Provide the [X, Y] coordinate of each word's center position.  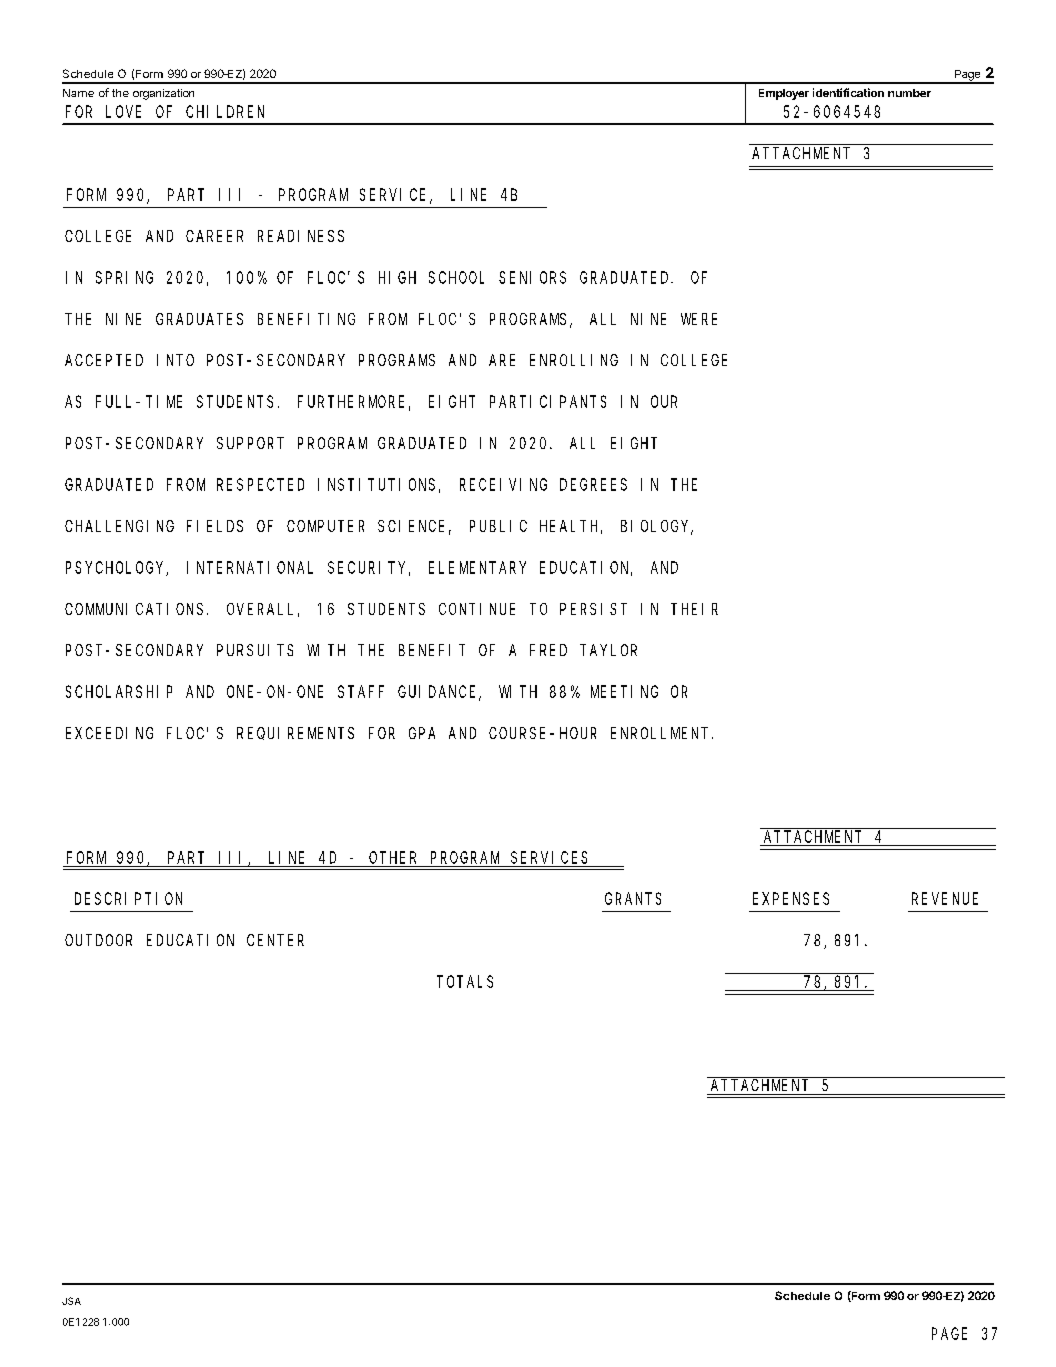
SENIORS [532, 277]
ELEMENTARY [477, 568]
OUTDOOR [98, 940]
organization [163, 94]
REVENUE [945, 899]
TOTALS [465, 981]
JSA [71, 1301]
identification [848, 92]
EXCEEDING [109, 733]
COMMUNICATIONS [134, 609]
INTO [175, 360]
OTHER [392, 857]
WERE [699, 319]
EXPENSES [791, 899]
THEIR [694, 609]
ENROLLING [574, 360]
